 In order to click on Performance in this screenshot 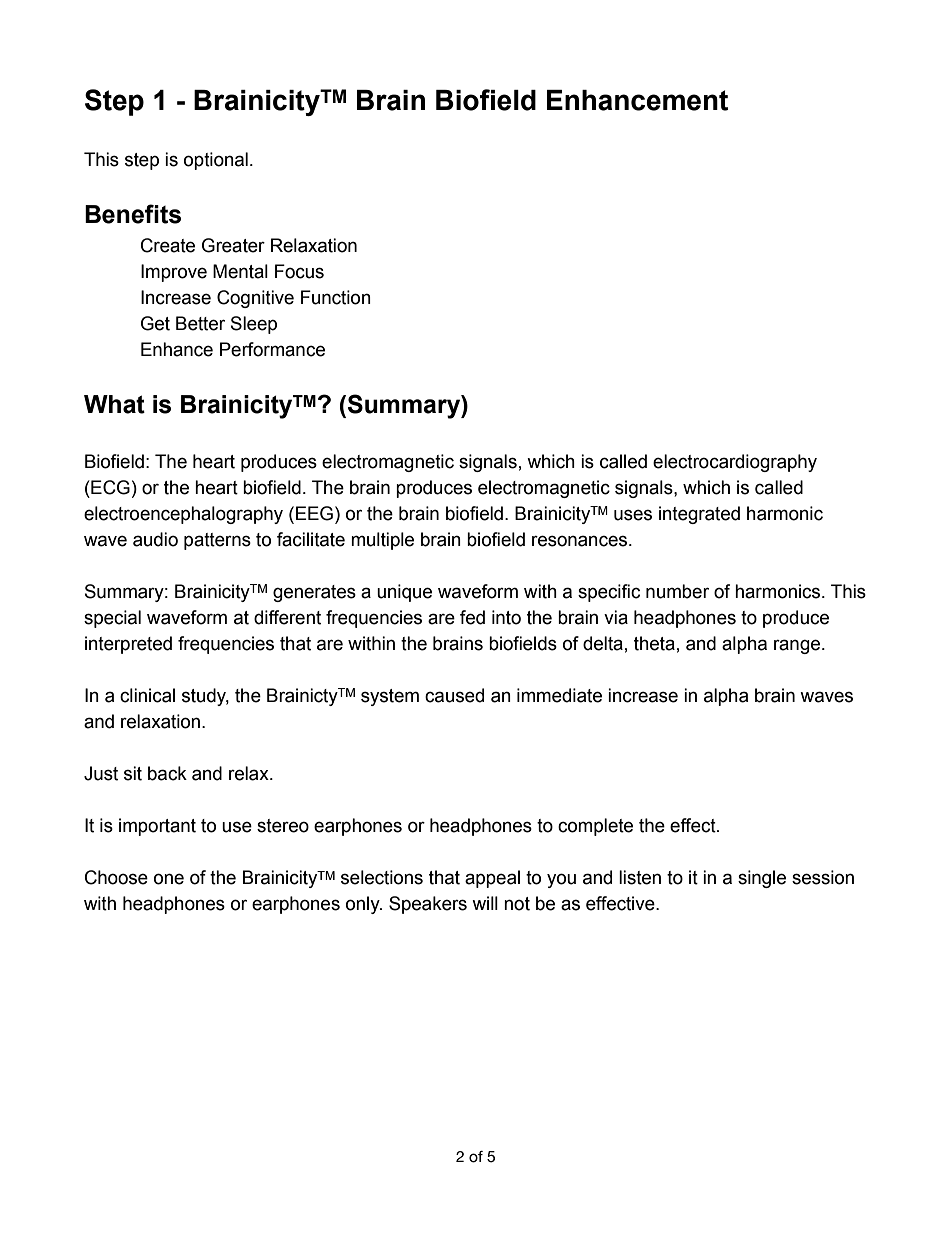, I will do `click(272, 349)`.
